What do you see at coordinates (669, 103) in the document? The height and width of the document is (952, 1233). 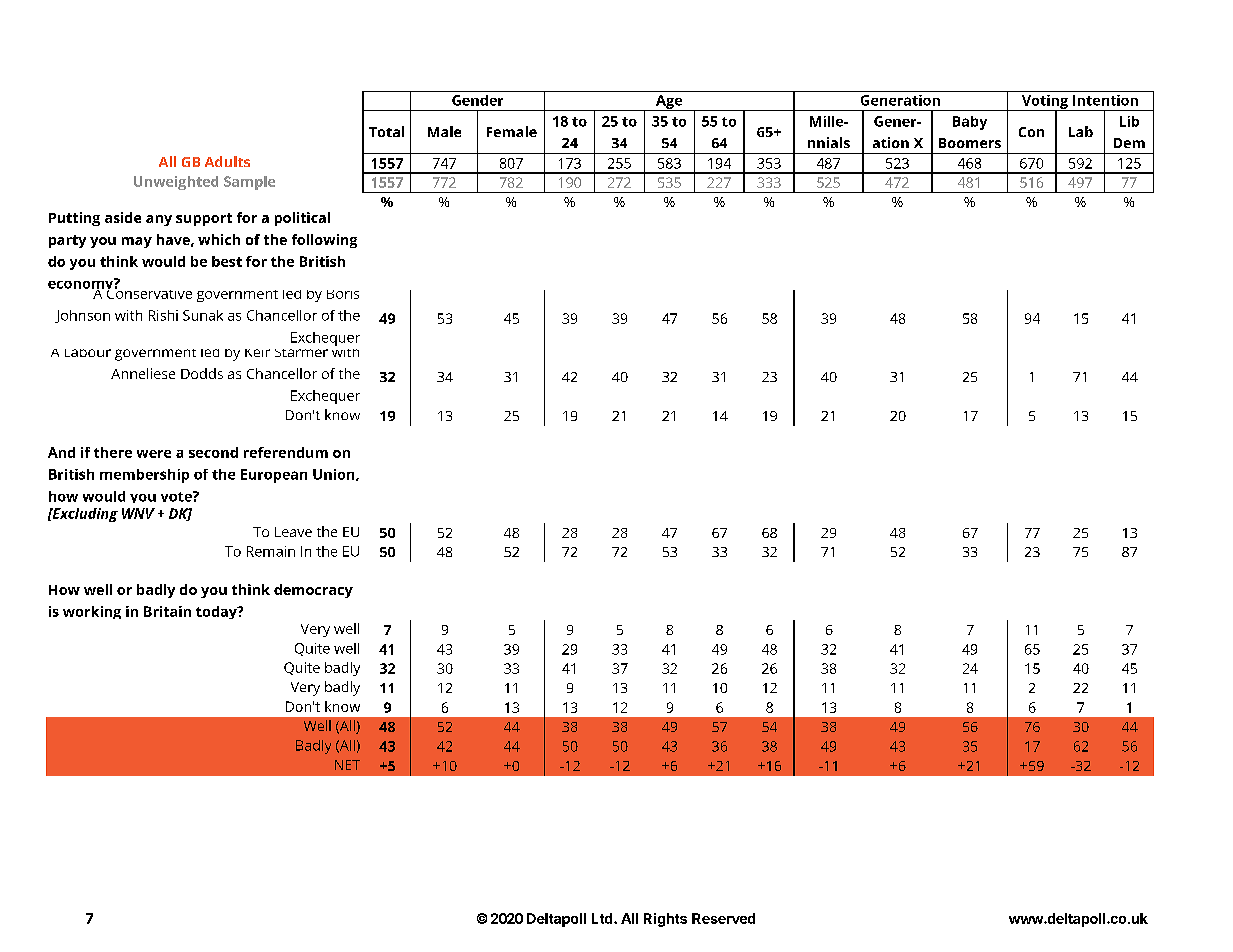 I see `Age` at bounding box center [669, 103].
